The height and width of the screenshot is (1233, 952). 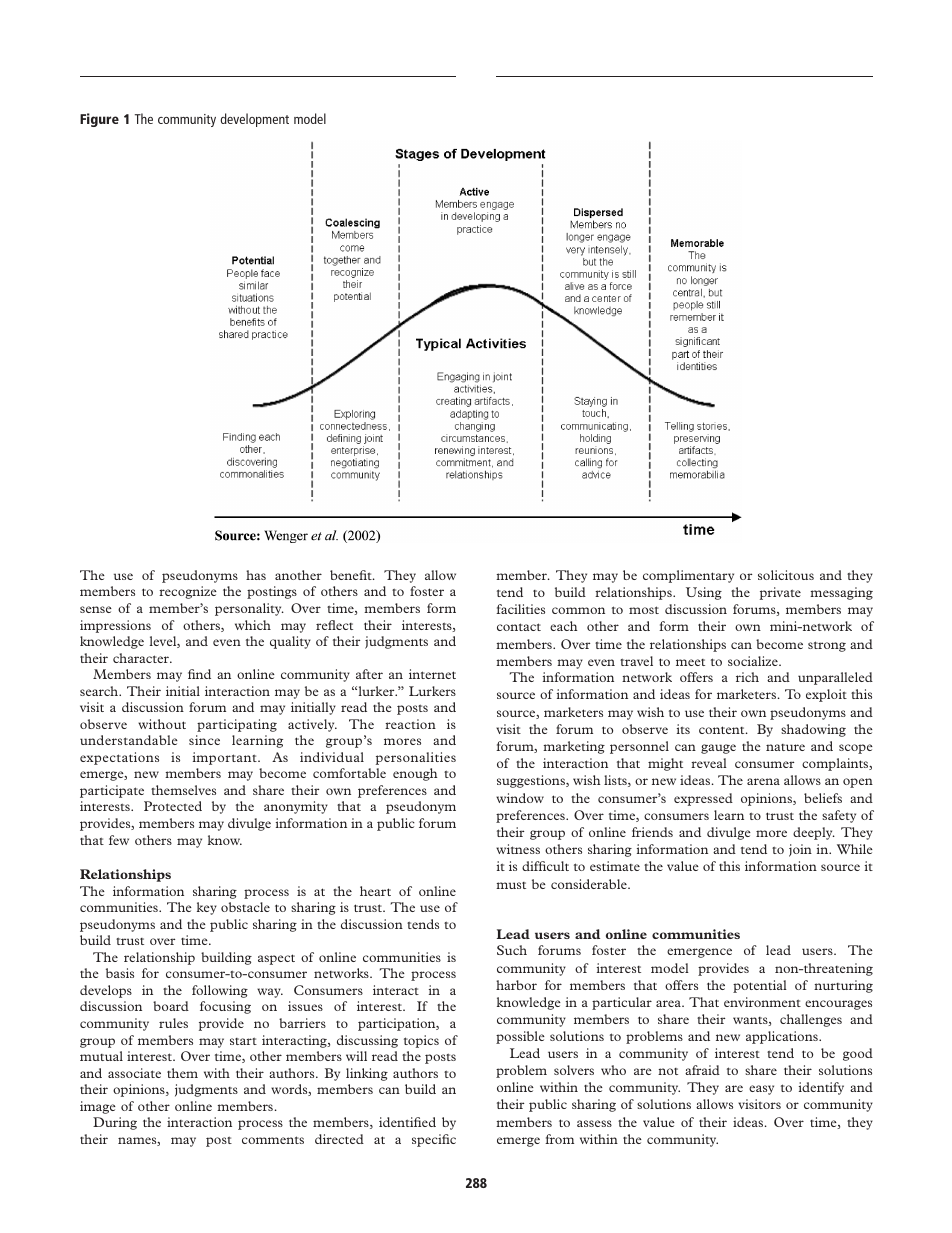 I want to click on development, so click(x=254, y=120).
